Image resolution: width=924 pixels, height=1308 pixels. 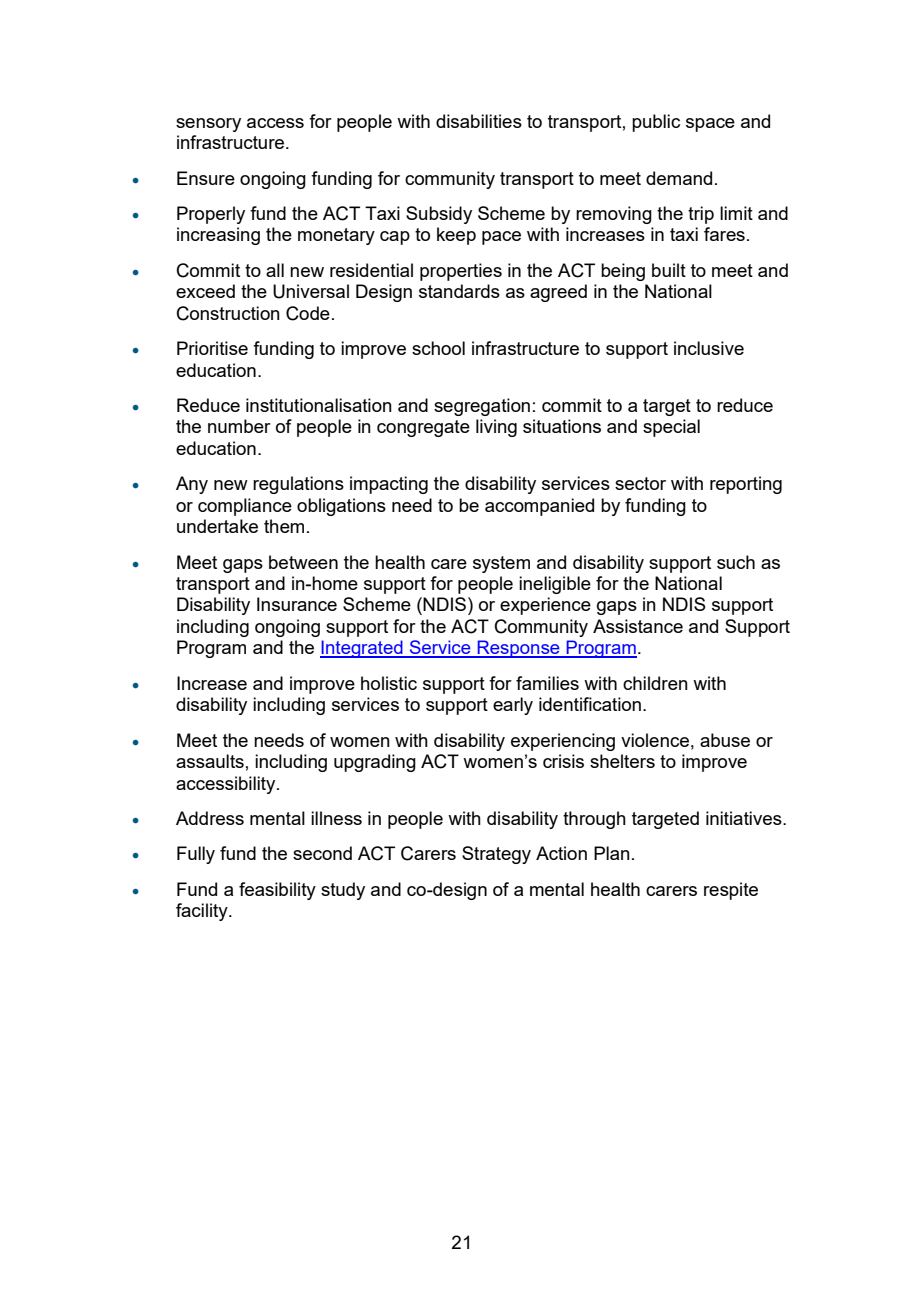 What do you see at coordinates (656, 123) in the screenshot?
I see `public` at bounding box center [656, 123].
